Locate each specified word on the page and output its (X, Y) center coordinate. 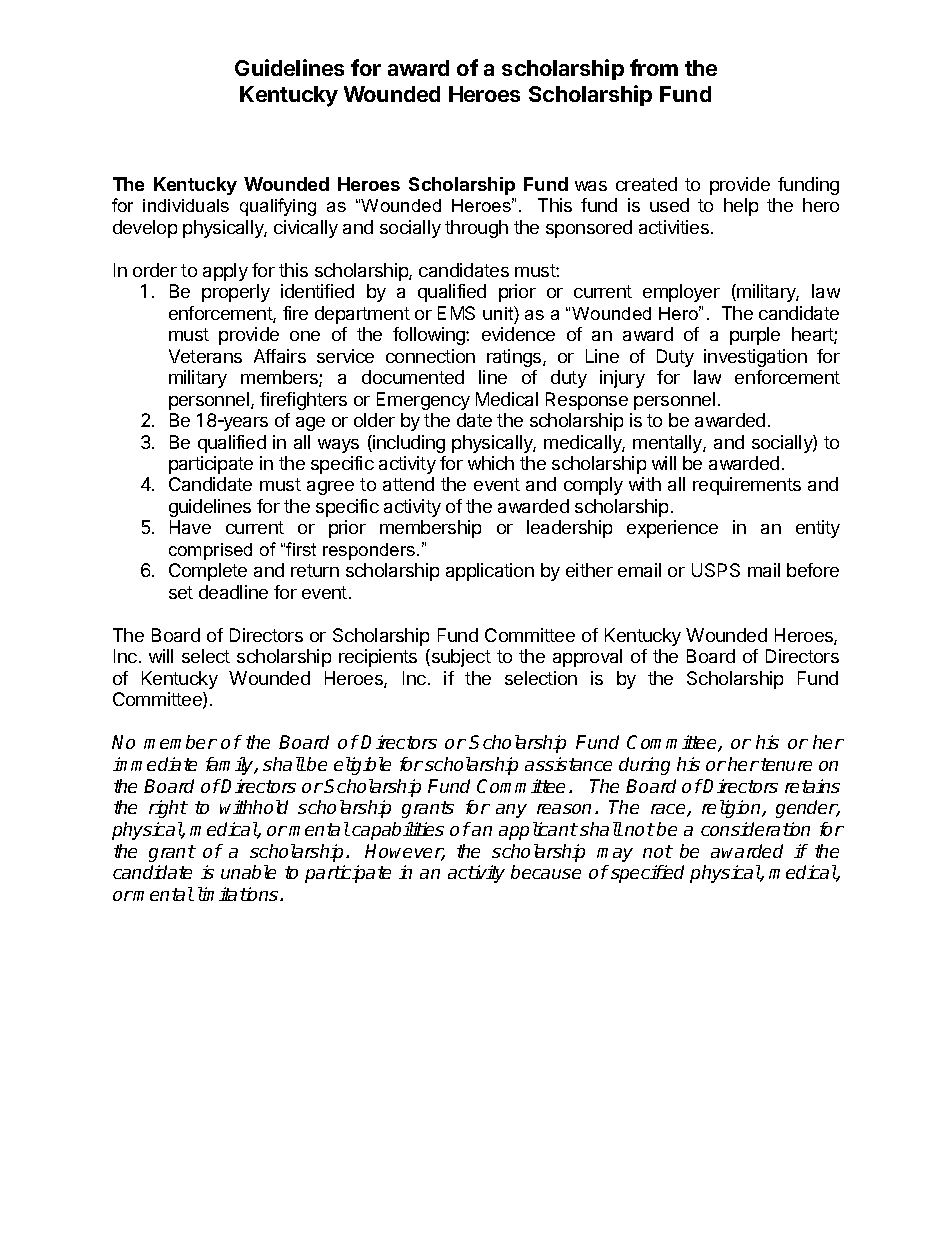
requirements (747, 486)
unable (248, 872)
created (646, 184)
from (654, 67)
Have (190, 527)
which (491, 463)
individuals (186, 205)
